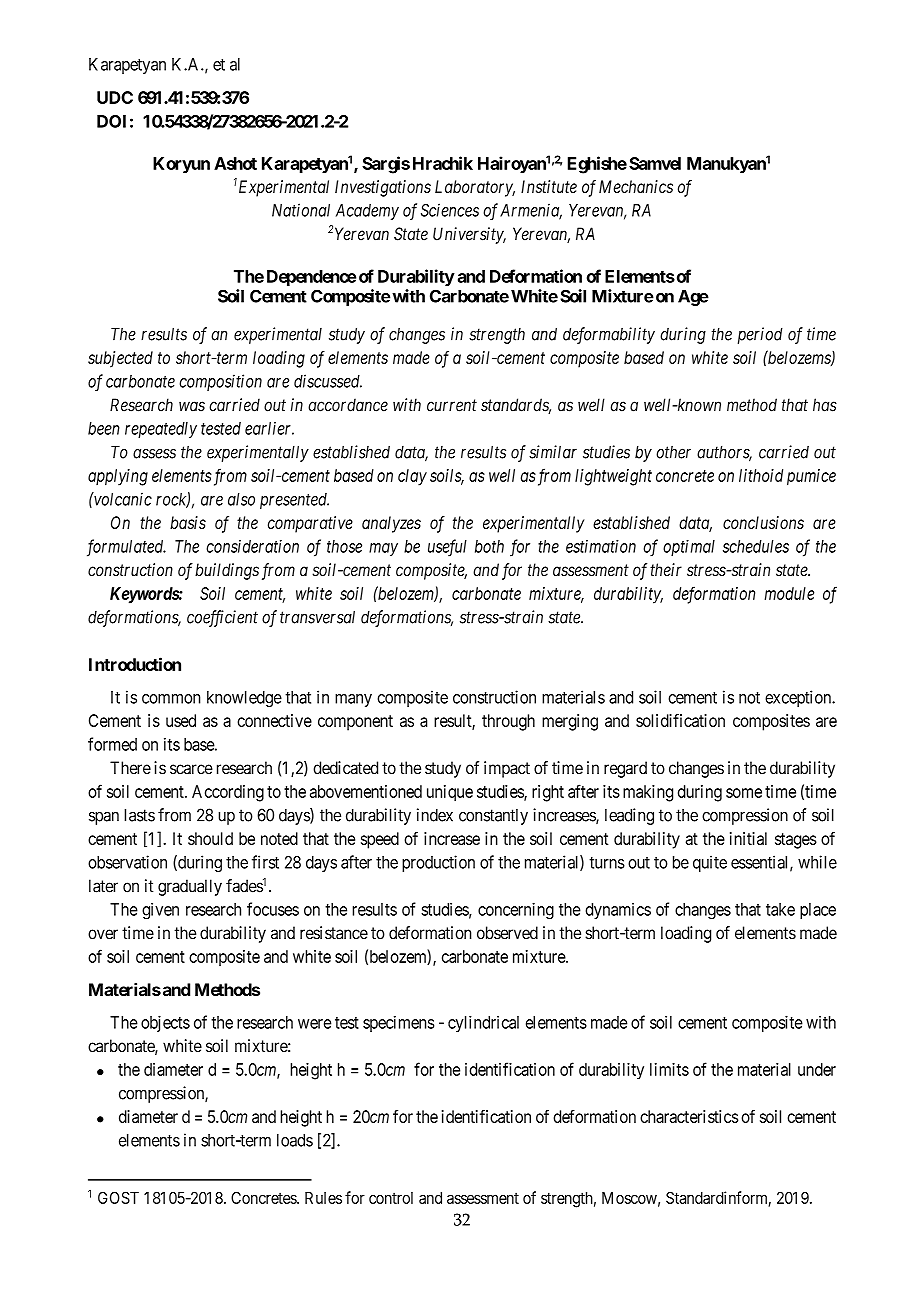 The height and width of the image is (1308, 924). What do you see at coordinates (799, 698) in the image?
I see `exception` at bounding box center [799, 698].
